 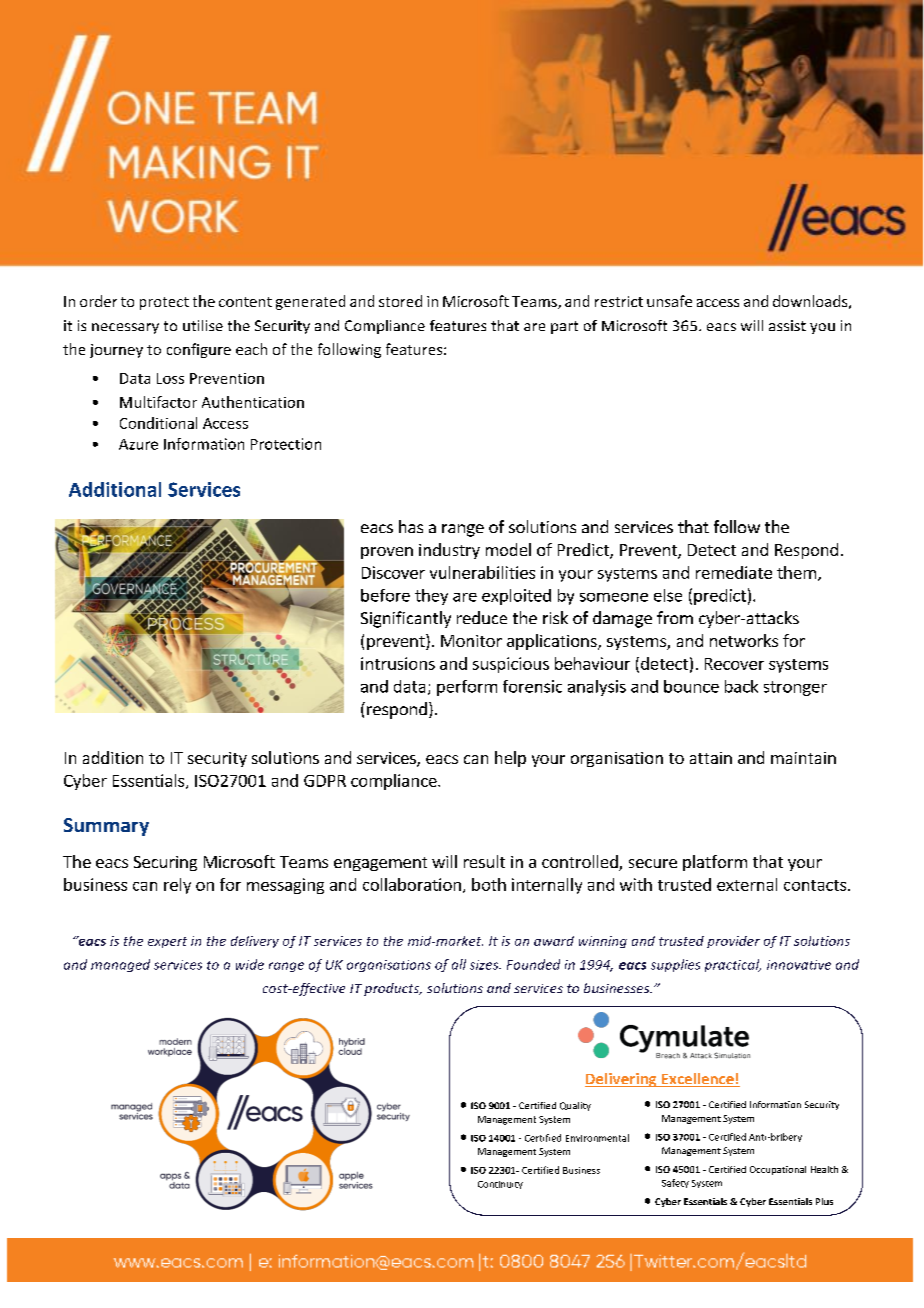 I want to click on Environmental, so click(x=597, y=1138).
